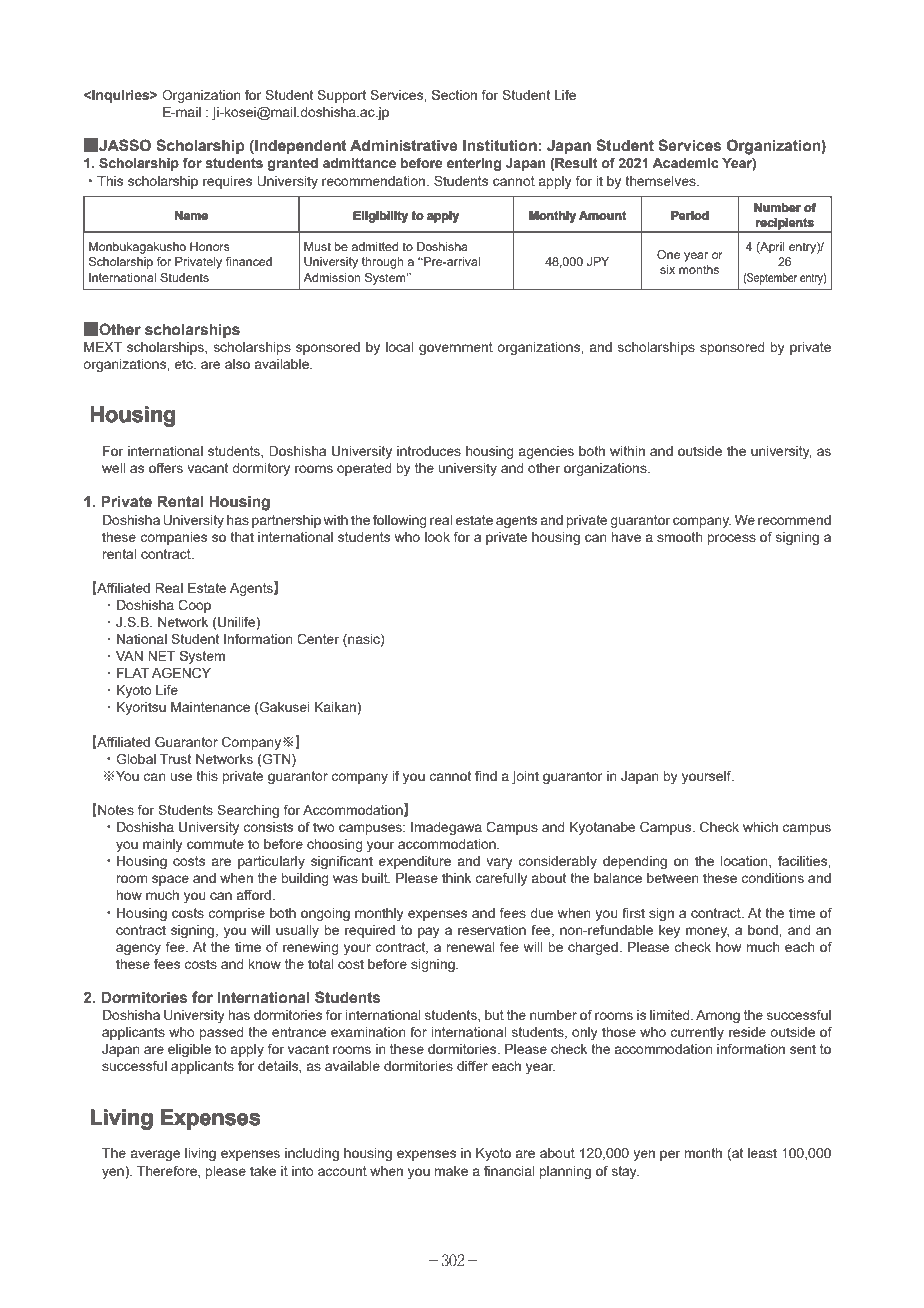  I want to click on Searching, so click(248, 811).
